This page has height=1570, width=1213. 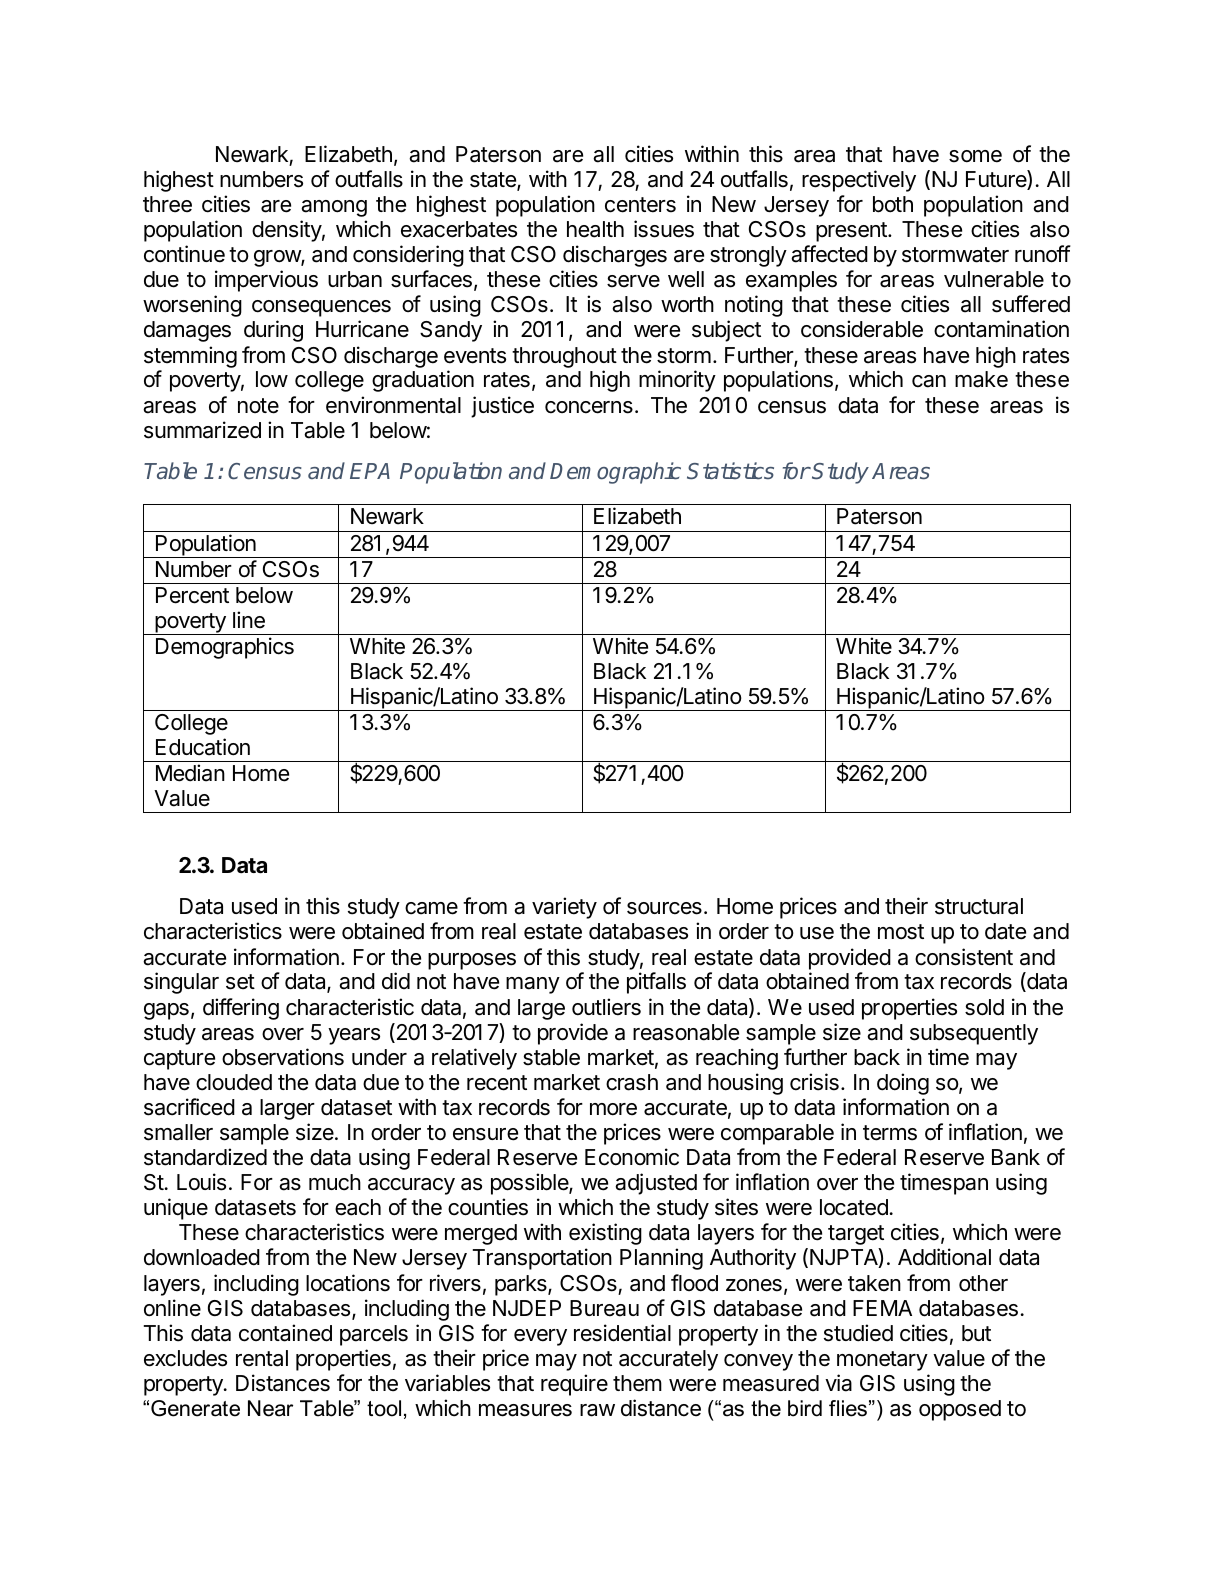 What do you see at coordinates (960, 1410) in the page?
I see `opposed` at bounding box center [960, 1410].
